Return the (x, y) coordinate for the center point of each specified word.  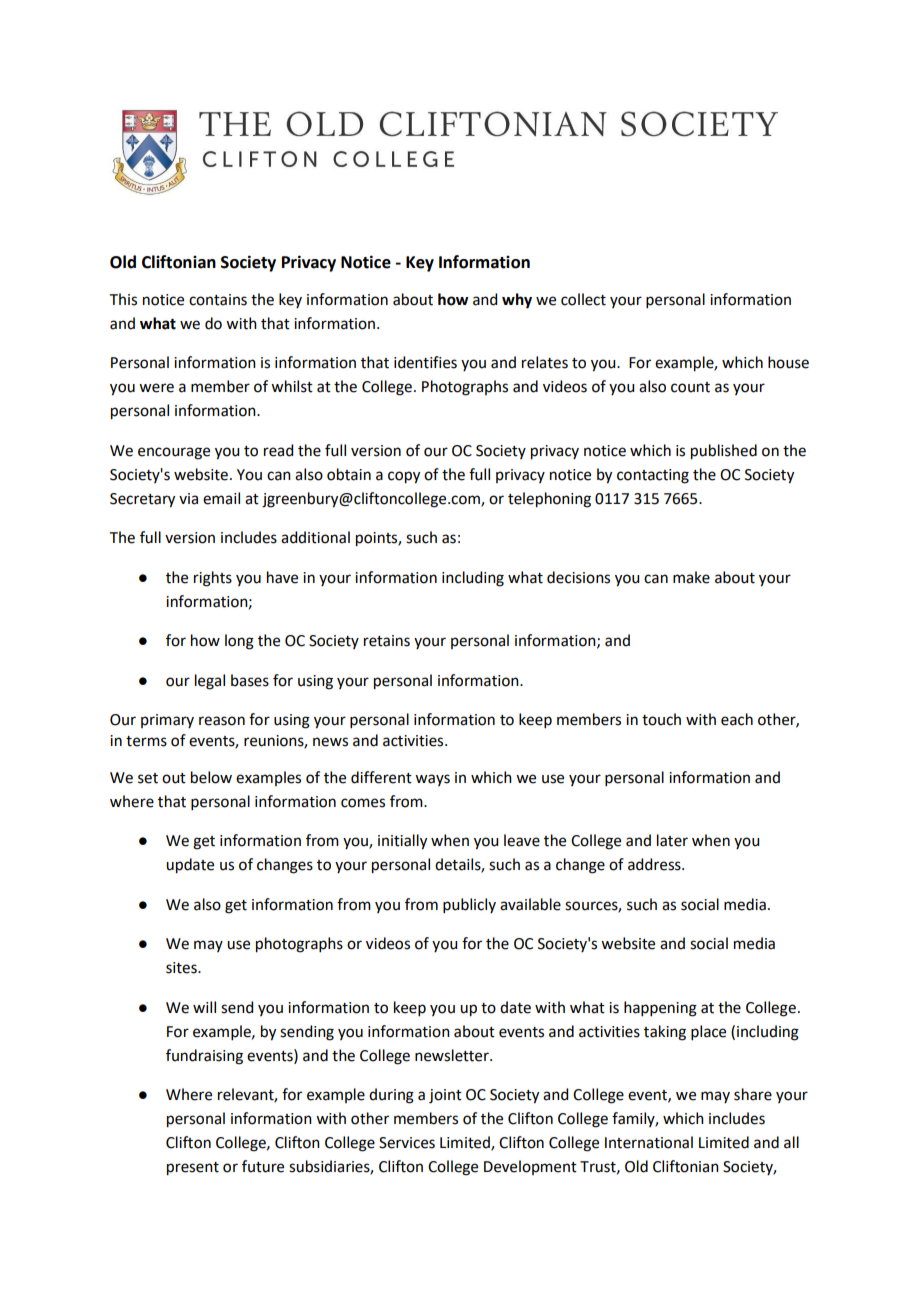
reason (222, 721)
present (193, 1169)
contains (218, 300)
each (737, 719)
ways (432, 780)
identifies (425, 362)
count (690, 387)
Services (407, 1143)
